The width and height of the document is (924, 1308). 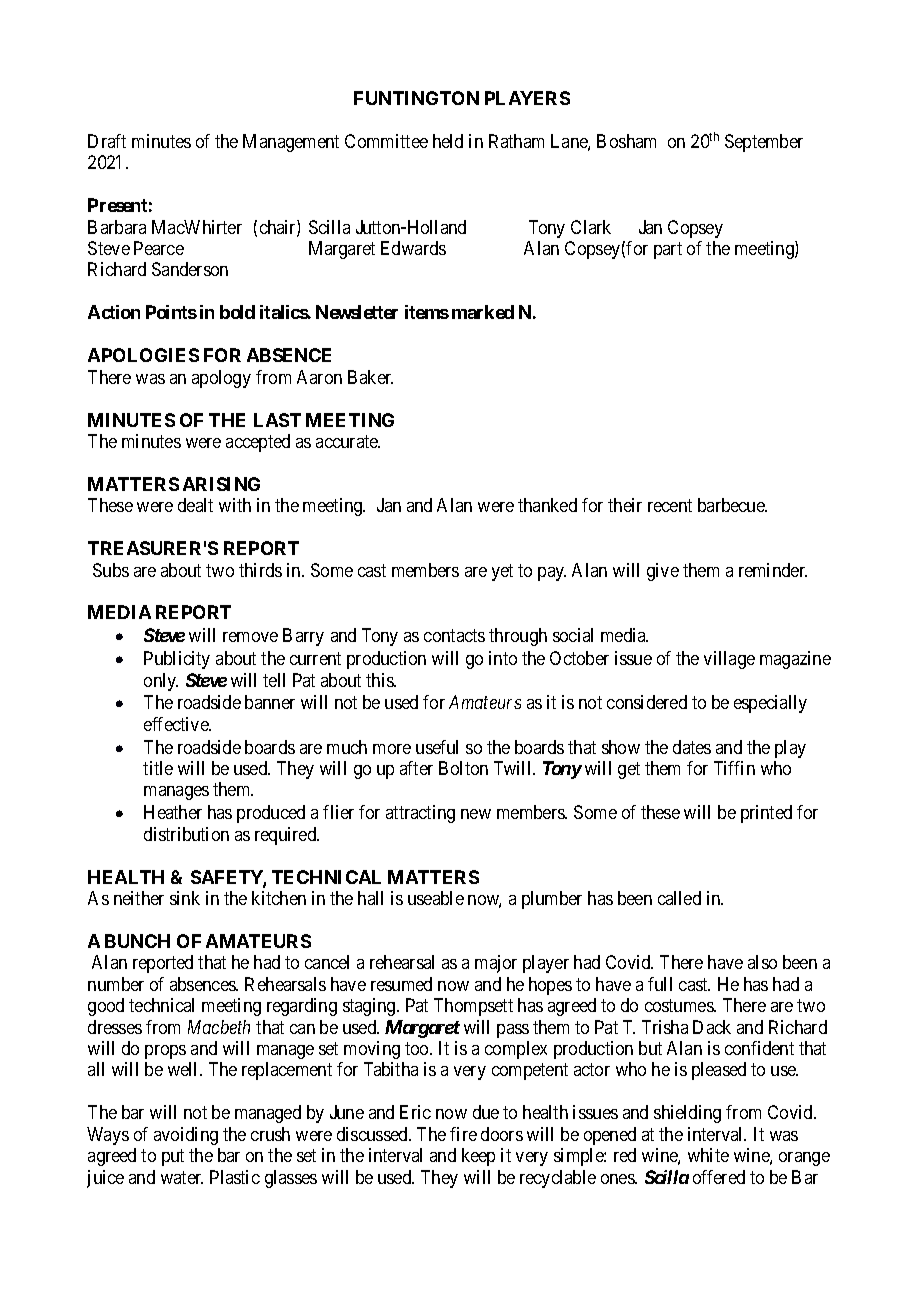 What do you see at coordinates (729, 660) in the document?
I see `village` at bounding box center [729, 660].
